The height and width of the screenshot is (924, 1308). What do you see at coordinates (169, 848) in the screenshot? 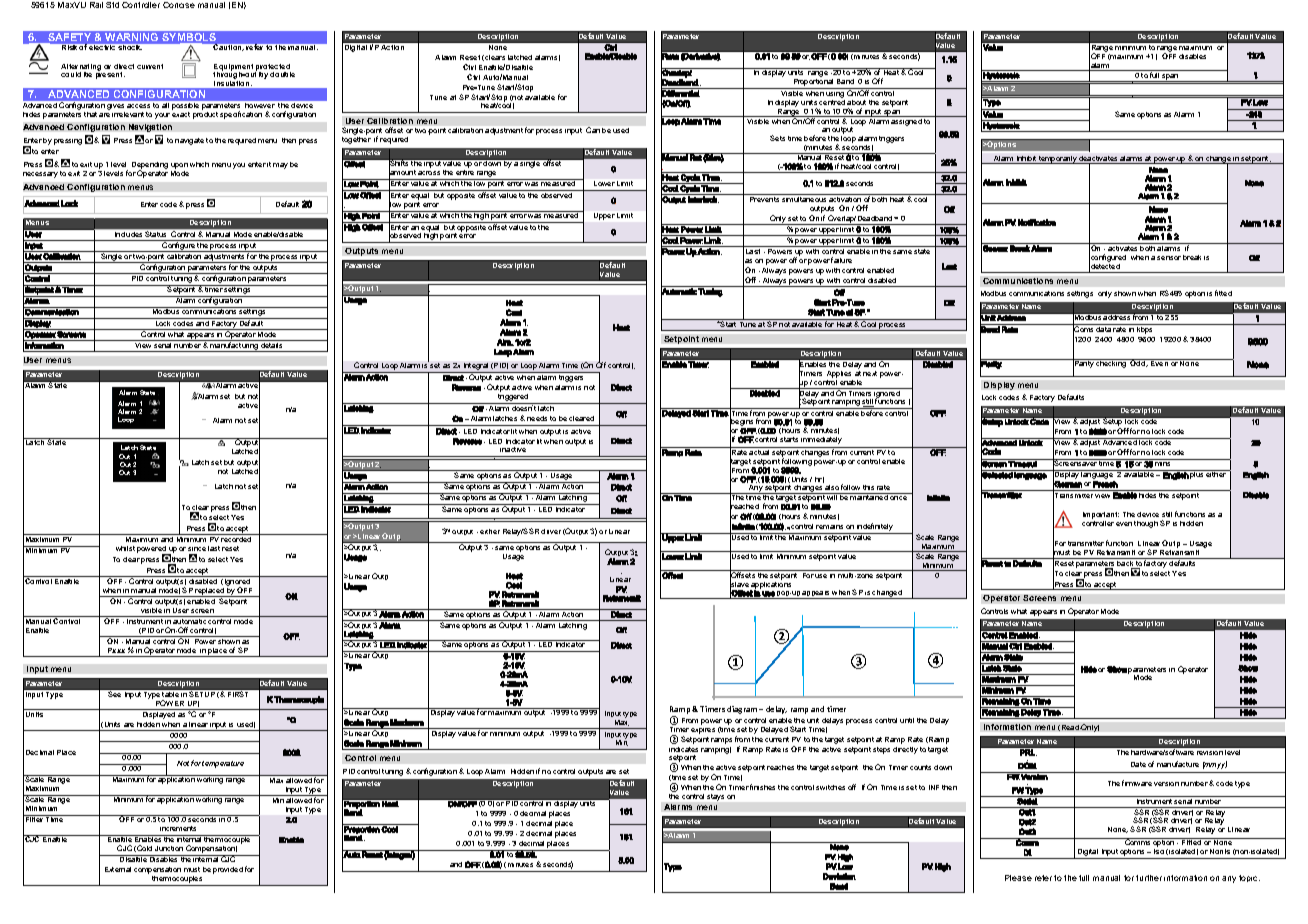
I see `Junction` at bounding box center [169, 848].
